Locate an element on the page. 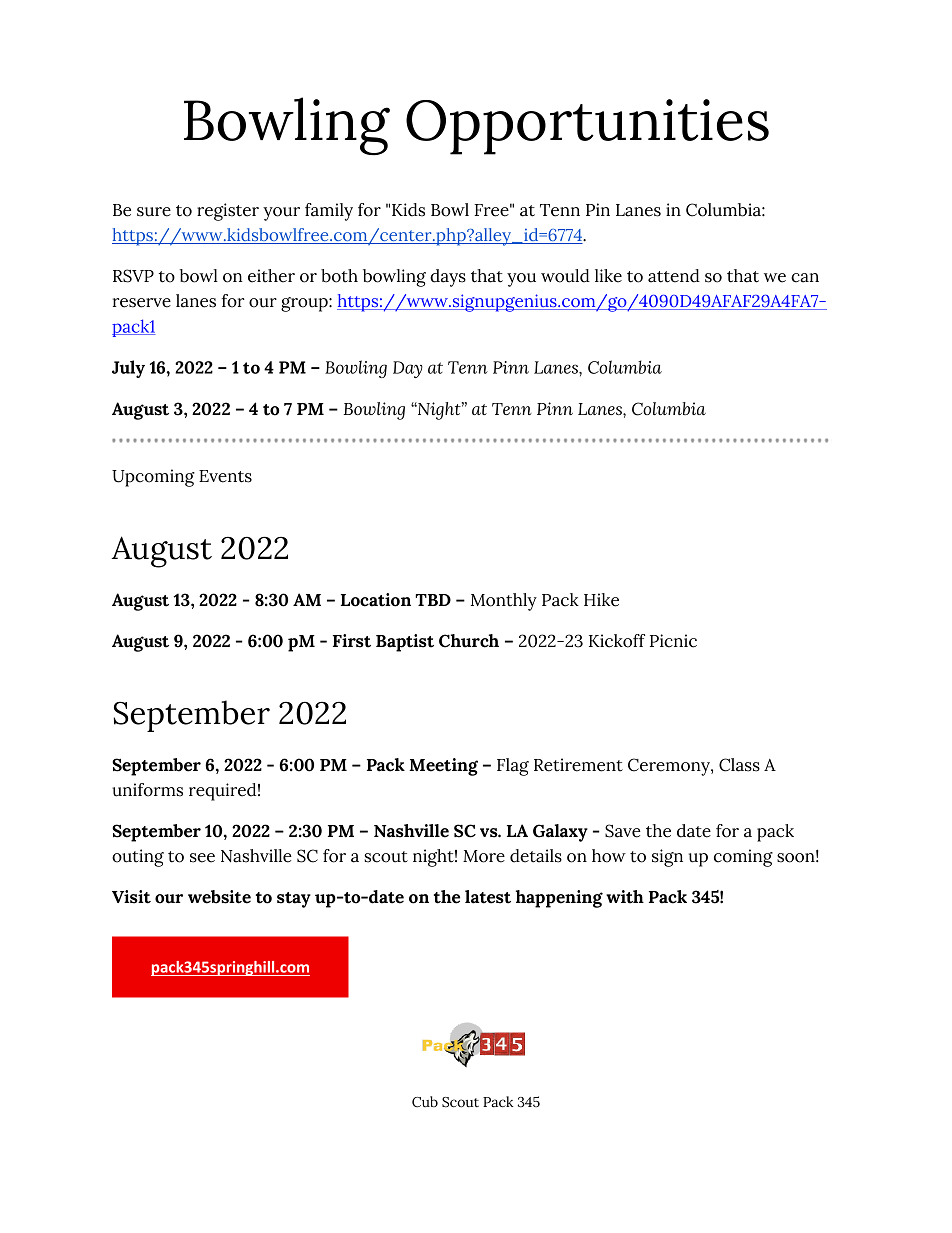  TBD is located at coordinates (433, 600).
